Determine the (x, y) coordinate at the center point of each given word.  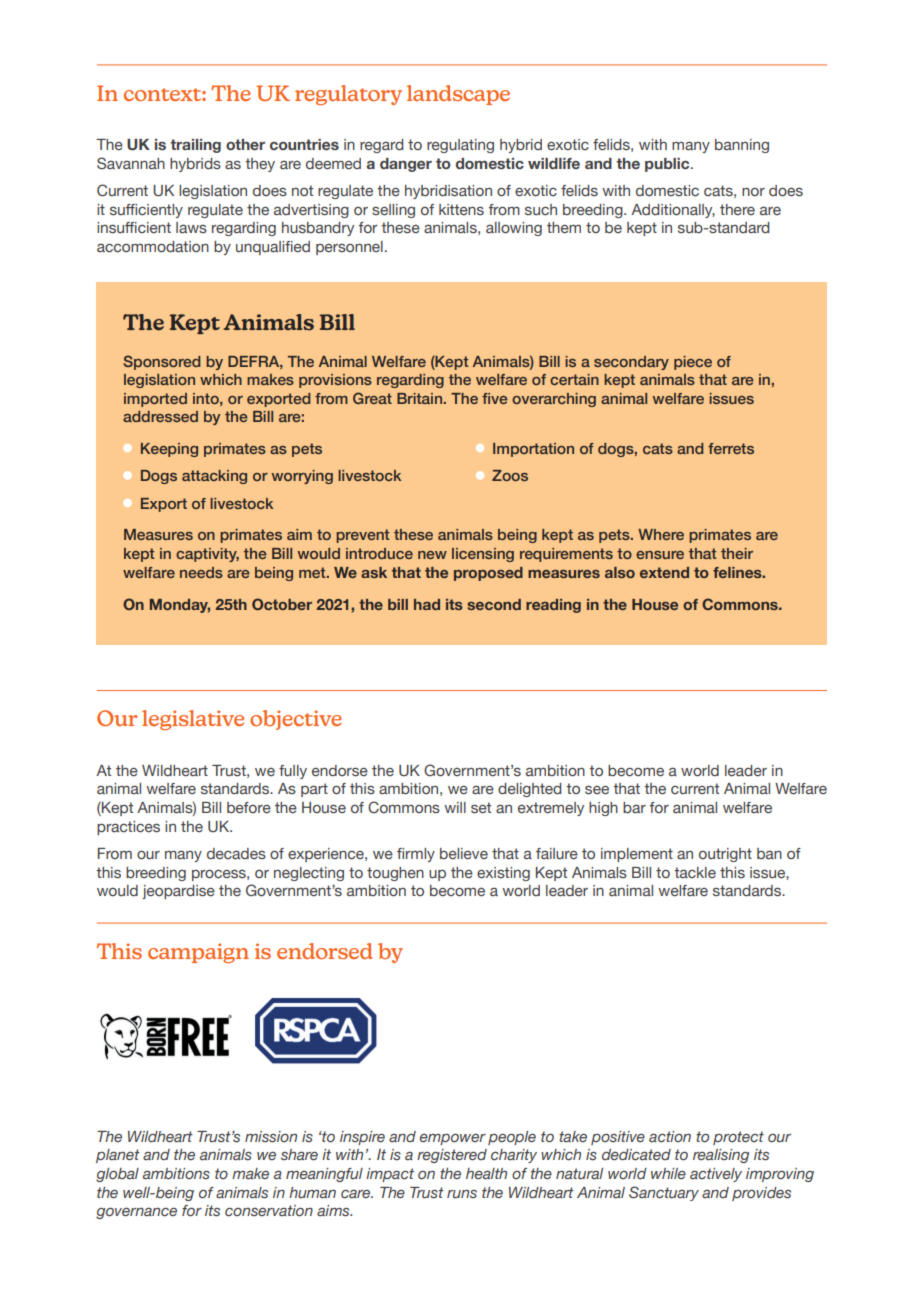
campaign (198, 953)
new (432, 555)
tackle (695, 872)
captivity (207, 555)
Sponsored (162, 362)
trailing (195, 146)
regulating (460, 146)
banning (742, 146)
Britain (419, 398)
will (455, 807)
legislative (193, 720)
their (737, 553)
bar (634, 807)
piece (693, 363)
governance (136, 1213)
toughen (395, 874)
